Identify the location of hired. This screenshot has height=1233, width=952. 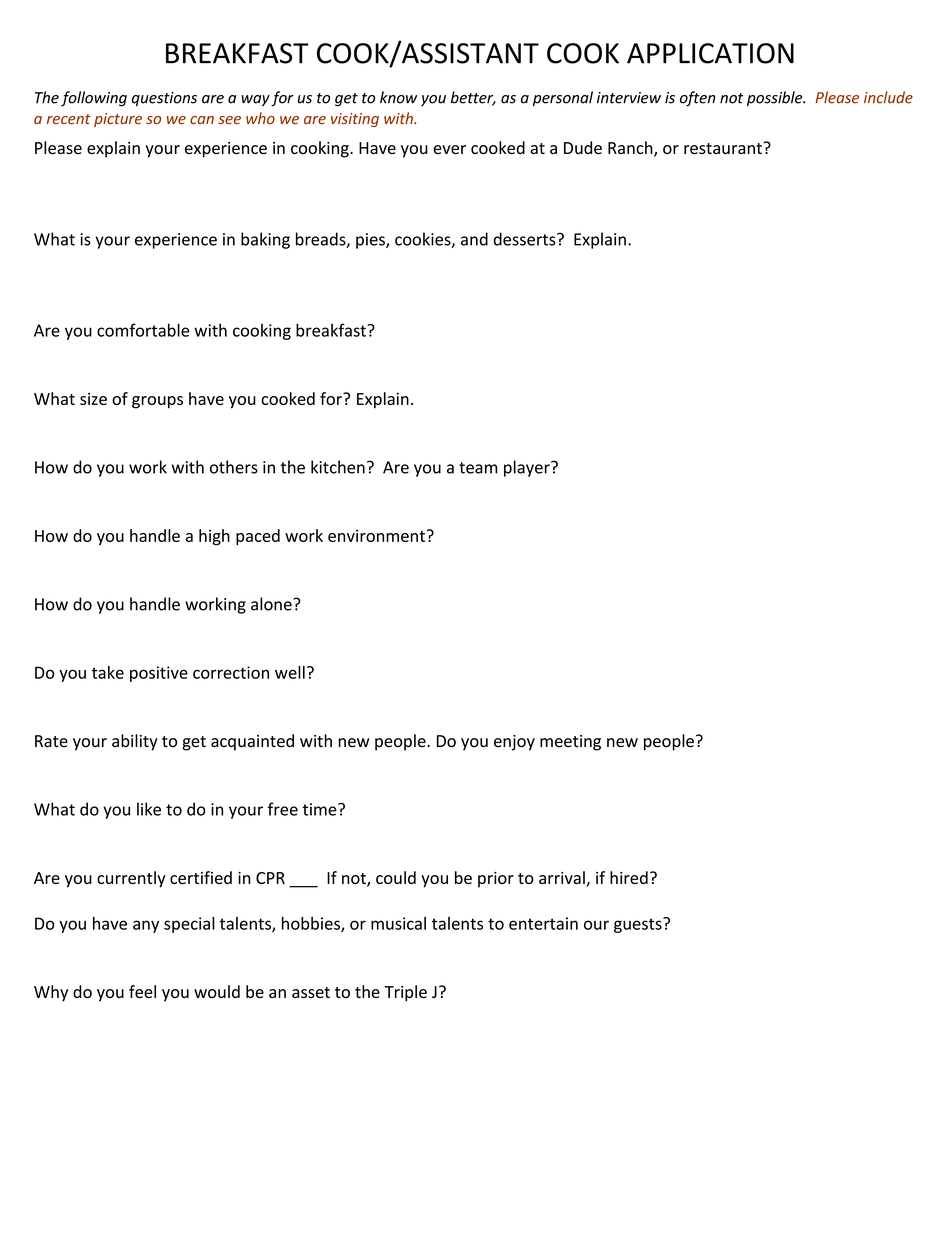
(629, 877).
